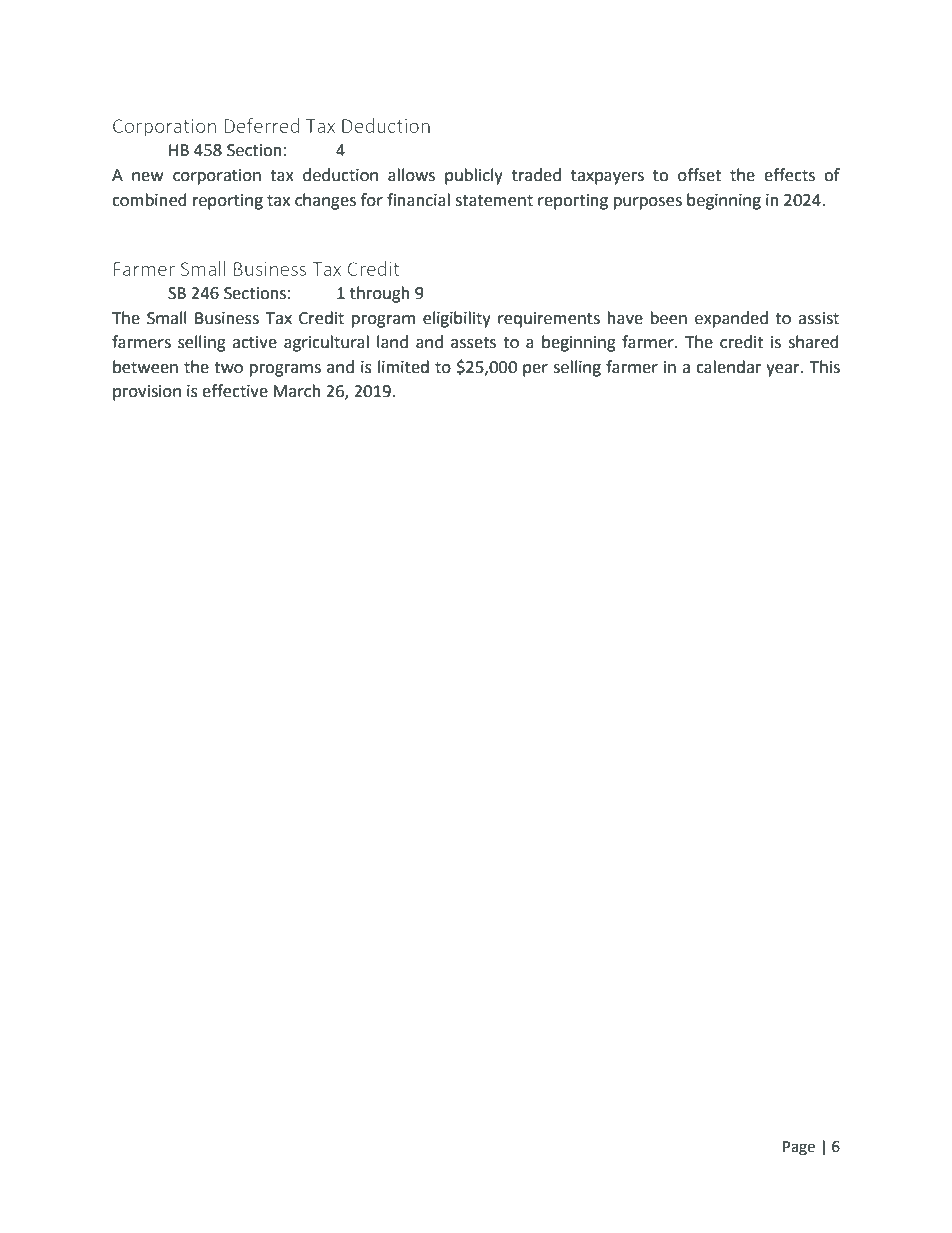 Image resolution: width=952 pixels, height=1233 pixels. I want to click on assets, so click(473, 343).
